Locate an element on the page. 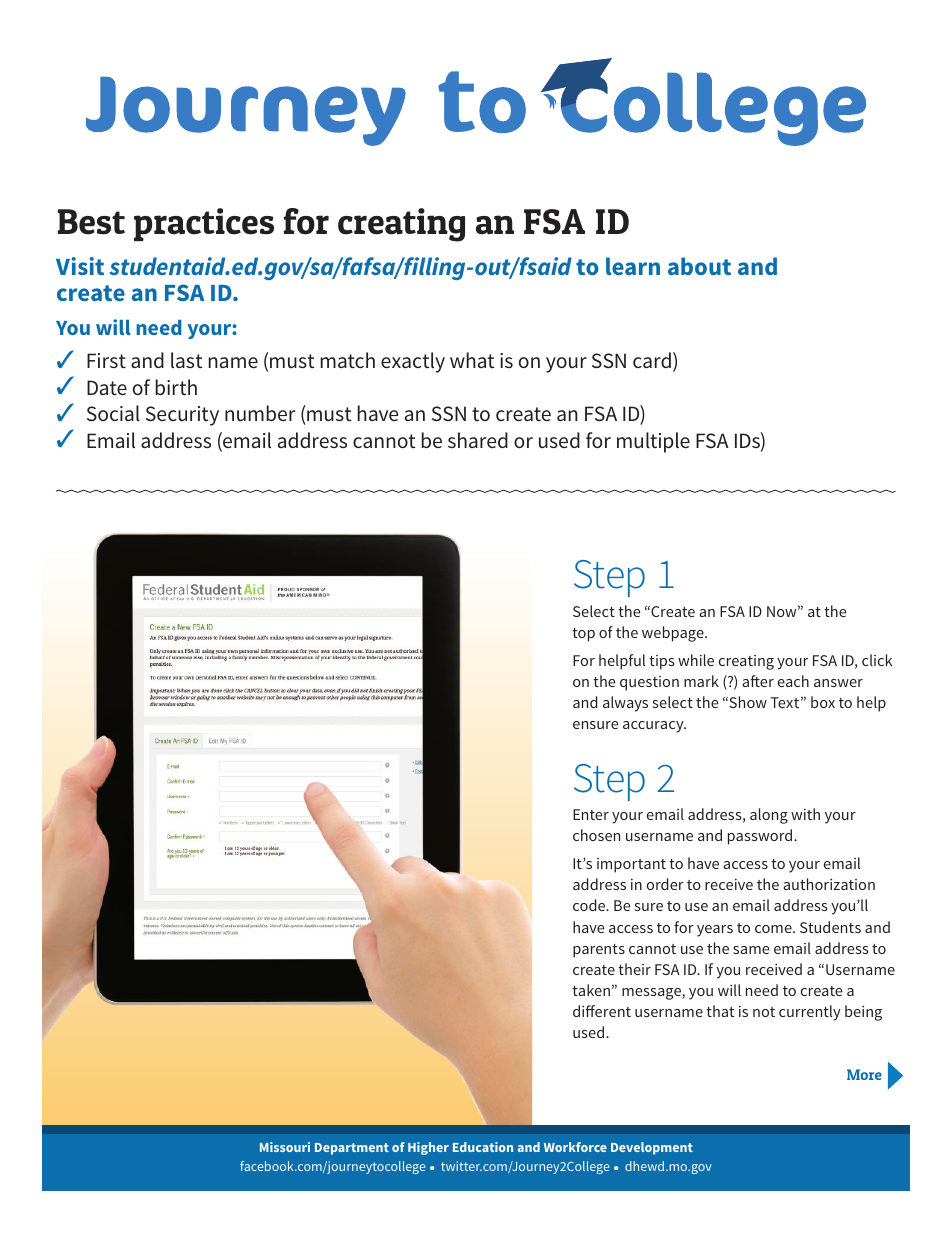 Image resolution: width=952 pixels, height=1233 pixels. parents is located at coordinates (599, 951).
